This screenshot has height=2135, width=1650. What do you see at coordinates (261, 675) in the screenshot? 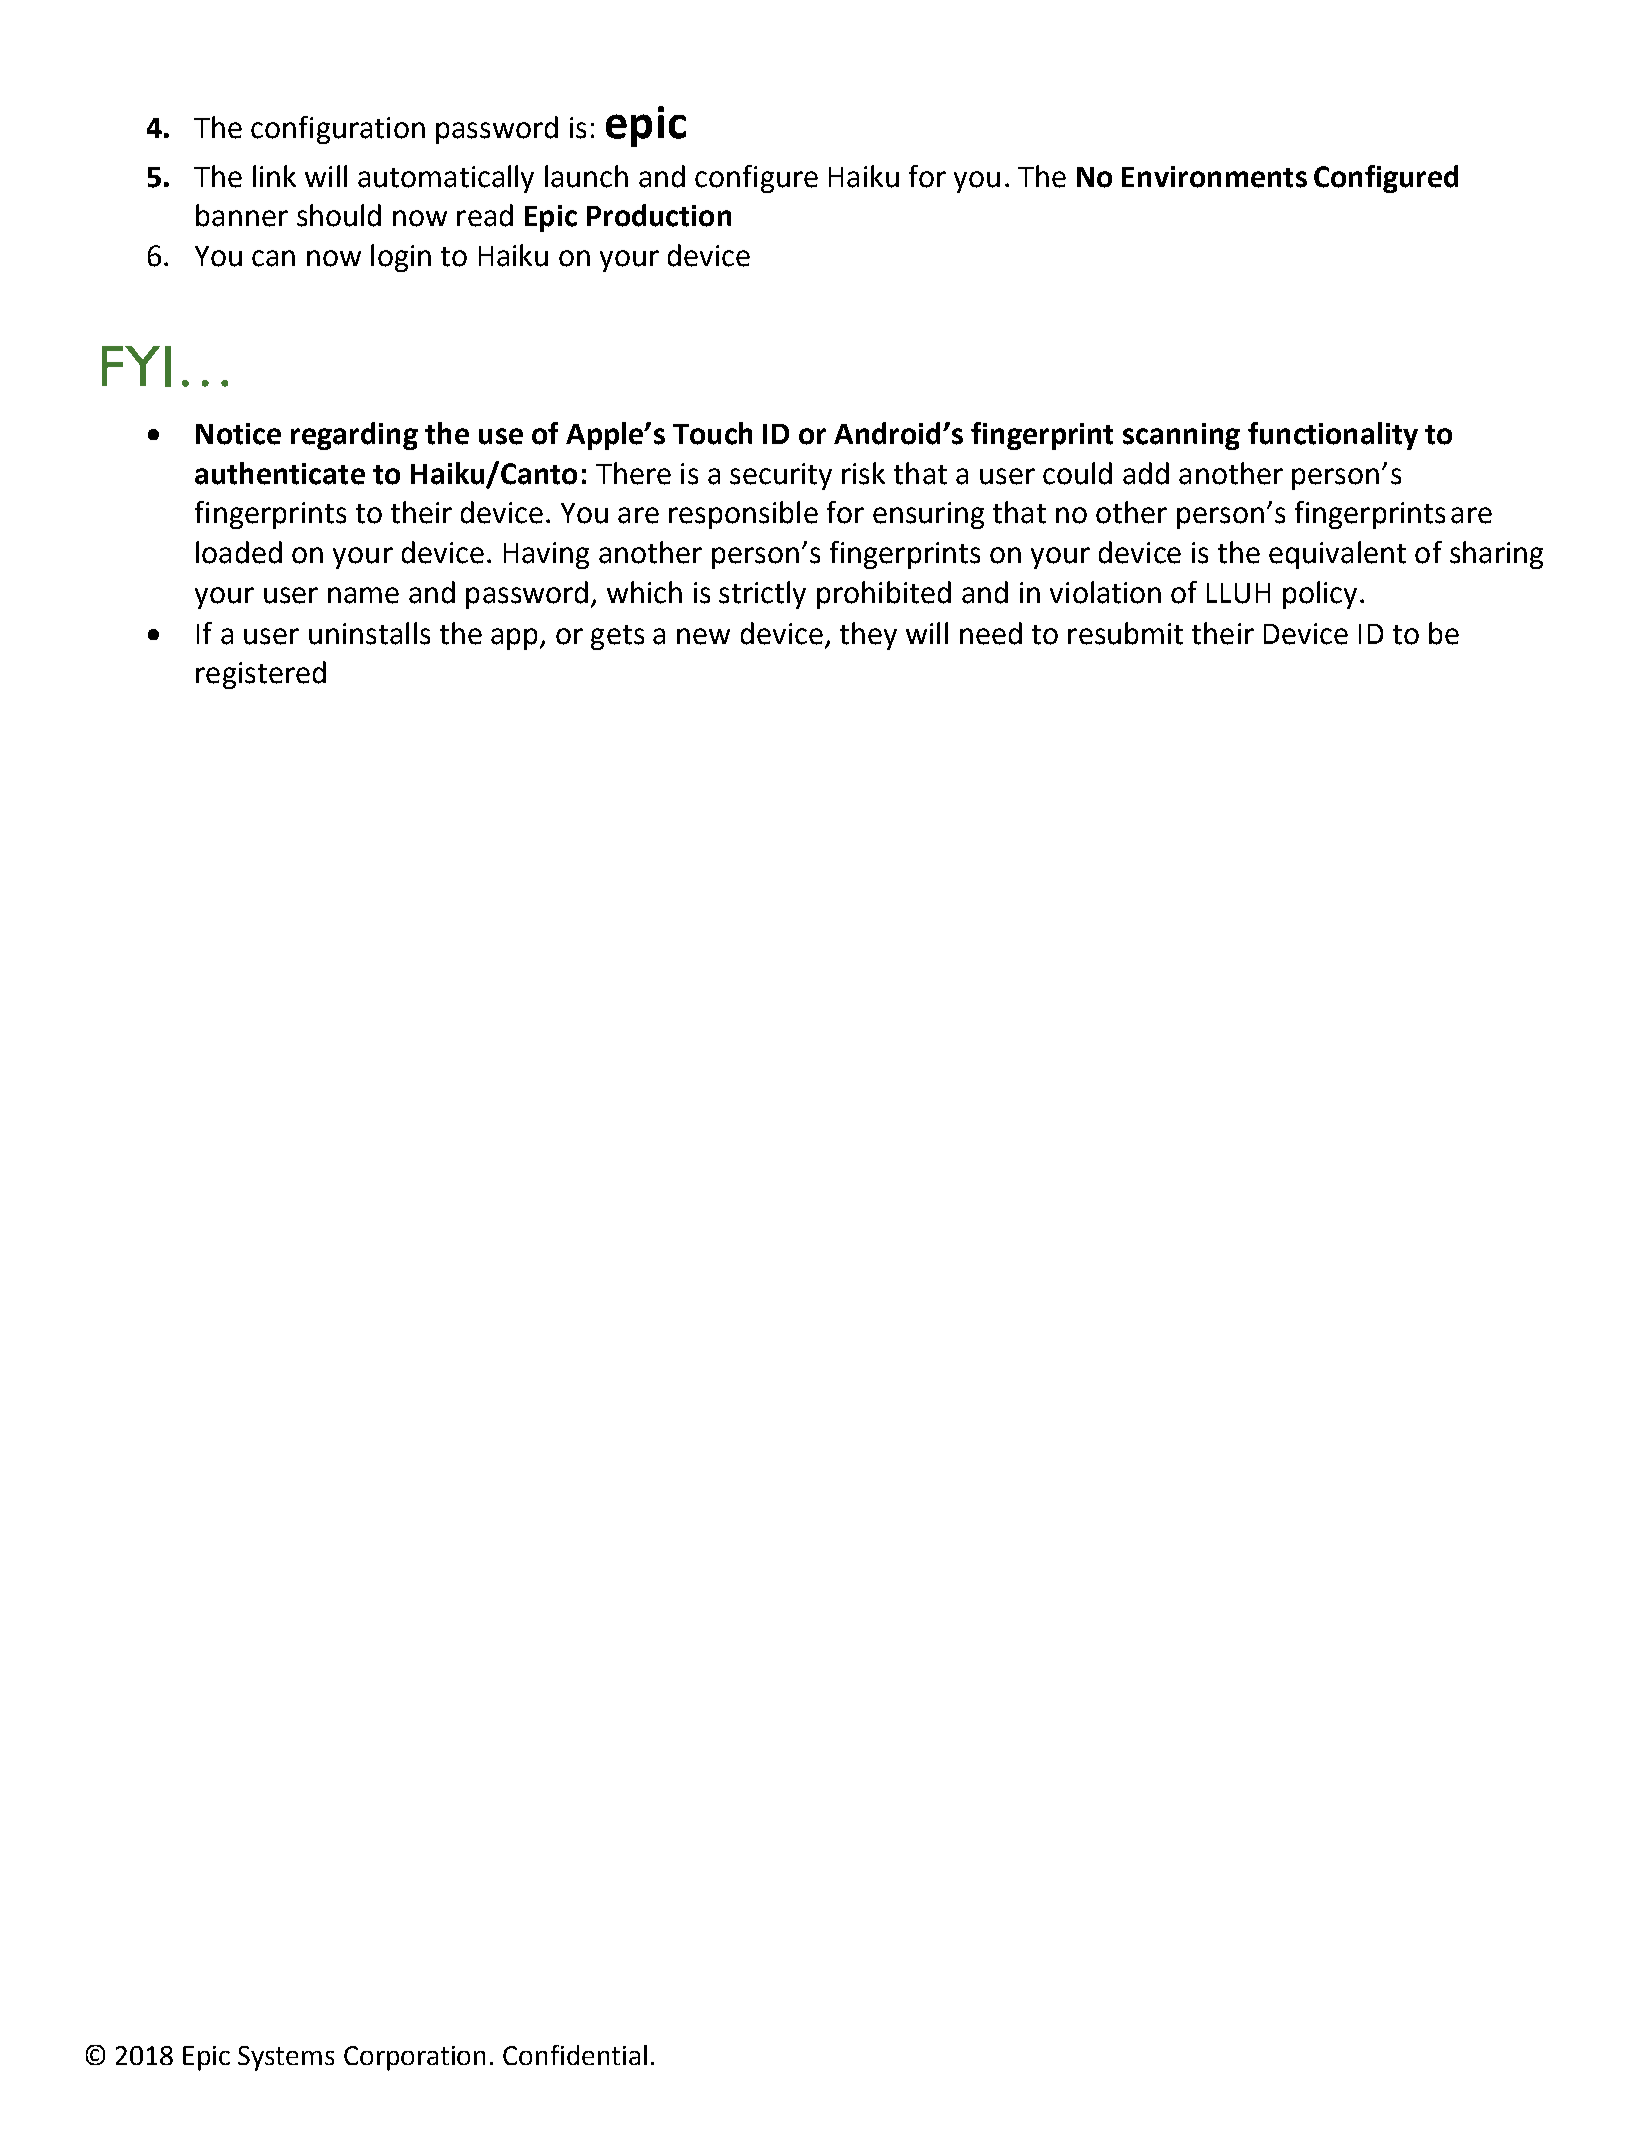
I see `registered` at bounding box center [261, 675].
